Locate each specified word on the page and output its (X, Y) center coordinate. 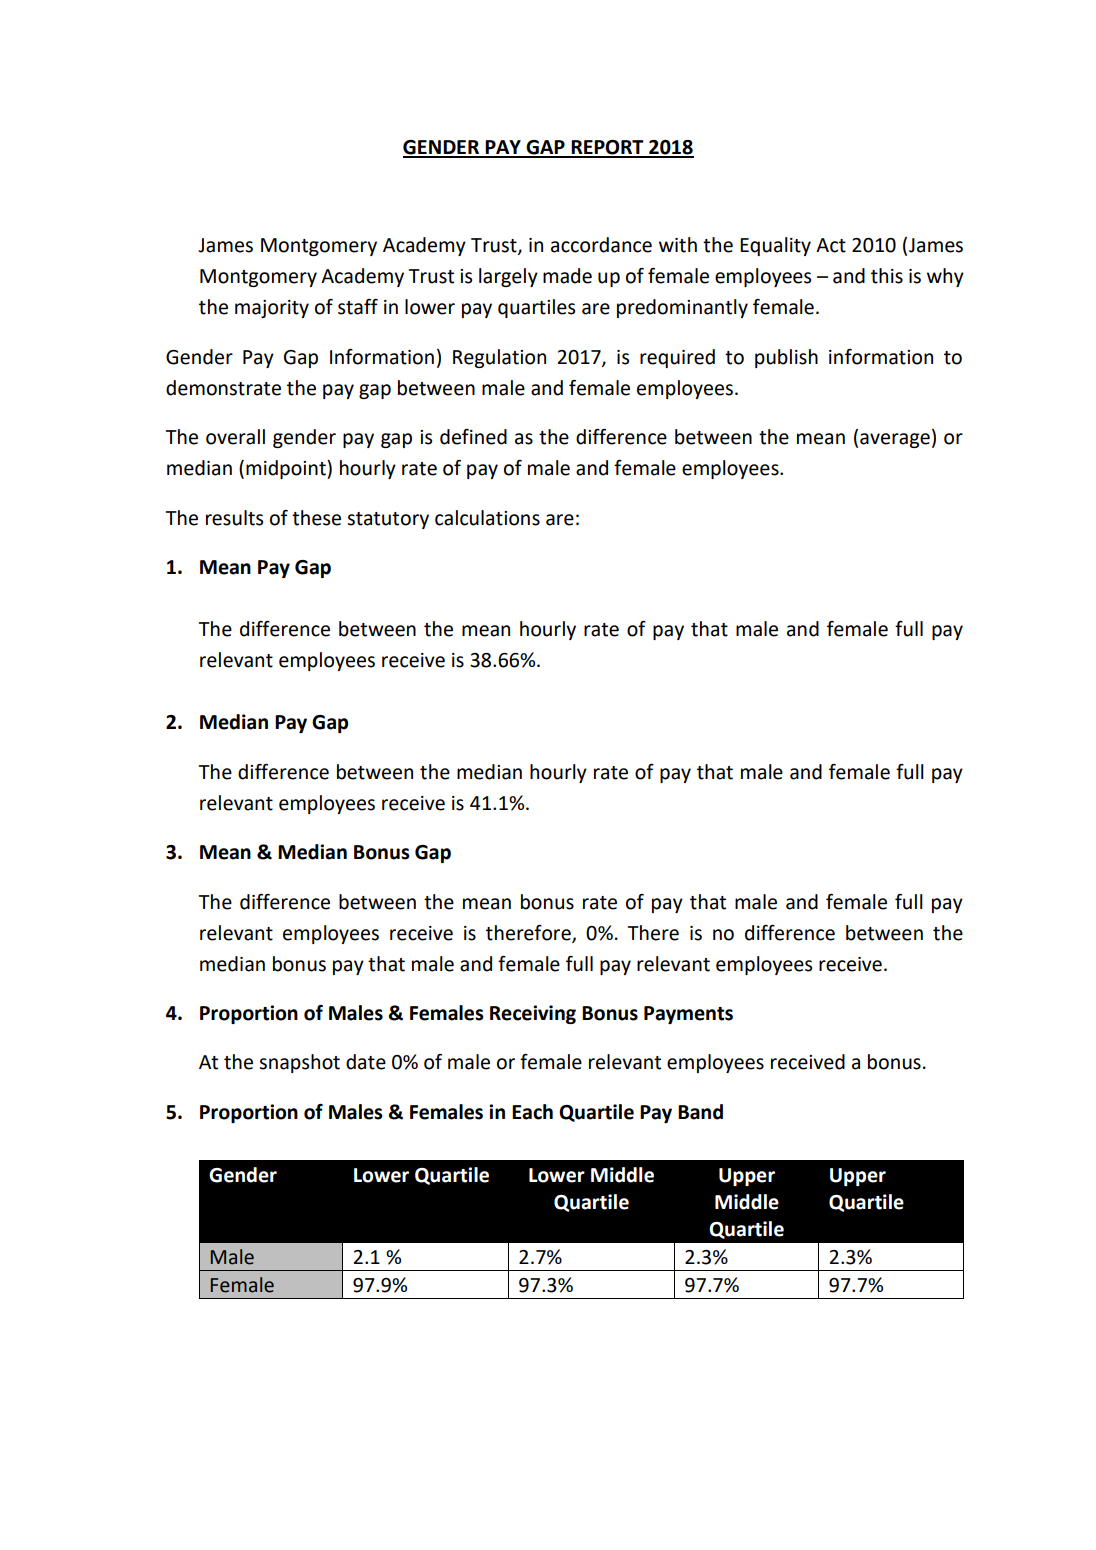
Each (532, 1112)
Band (700, 1112)
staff (358, 307)
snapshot (299, 1063)
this (887, 276)
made (567, 276)
